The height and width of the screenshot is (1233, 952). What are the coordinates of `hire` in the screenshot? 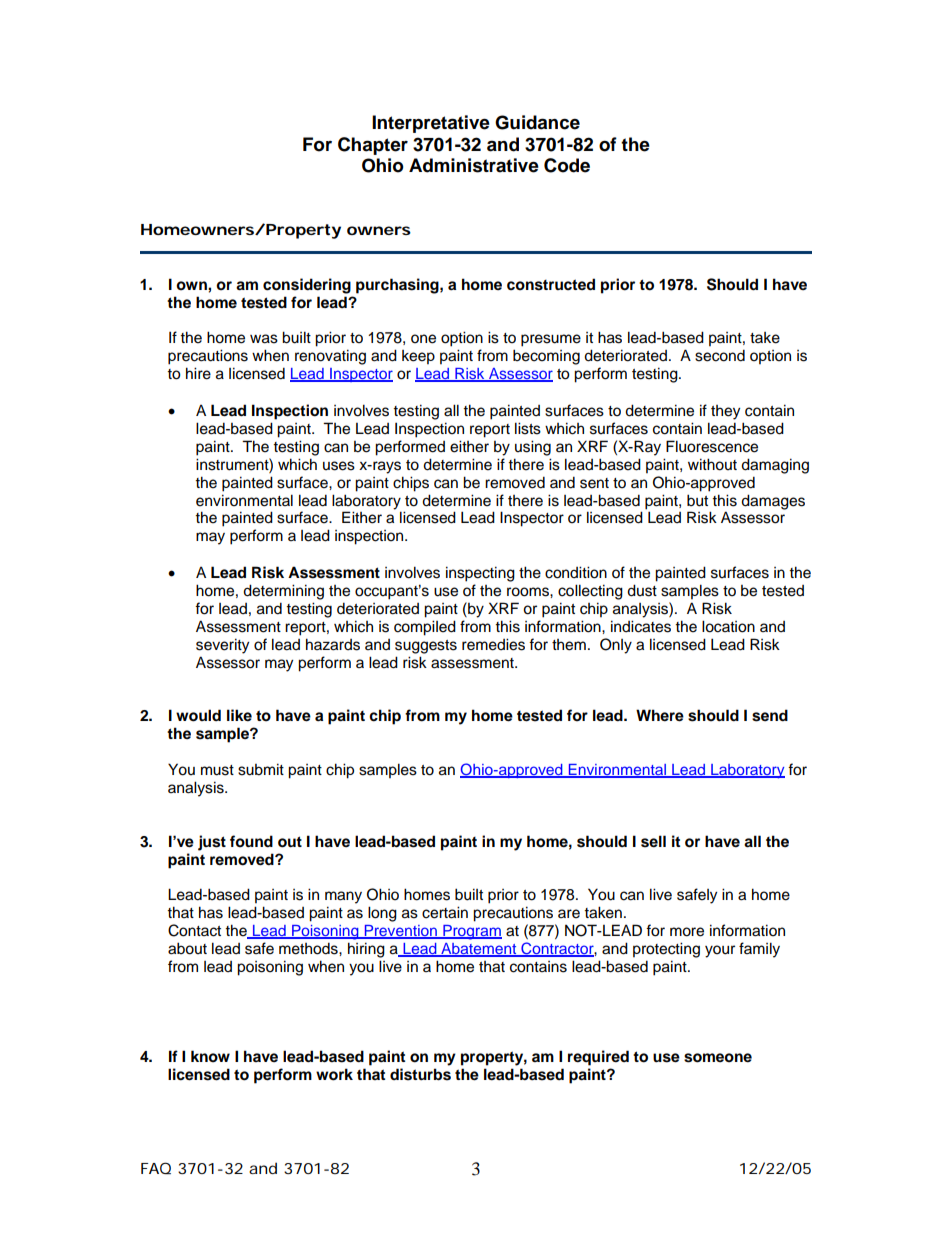 It's located at (198, 373).
